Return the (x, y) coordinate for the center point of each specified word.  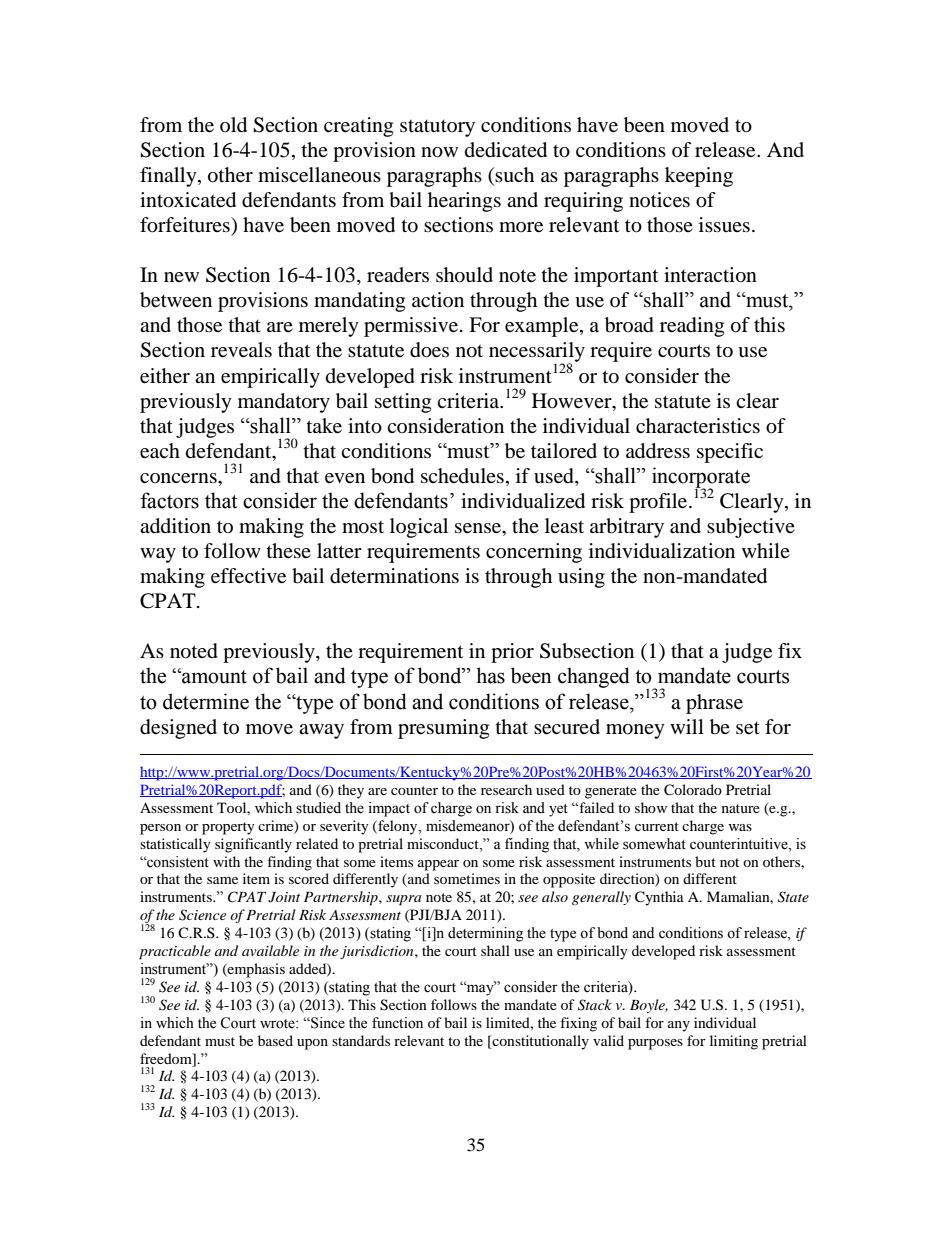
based (275, 1040)
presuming (443, 729)
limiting (734, 1042)
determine (206, 701)
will (687, 726)
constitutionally (539, 1042)
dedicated (506, 150)
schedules (462, 476)
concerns (179, 478)
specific (730, 453)
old (233, 125)
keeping (699, 177)
